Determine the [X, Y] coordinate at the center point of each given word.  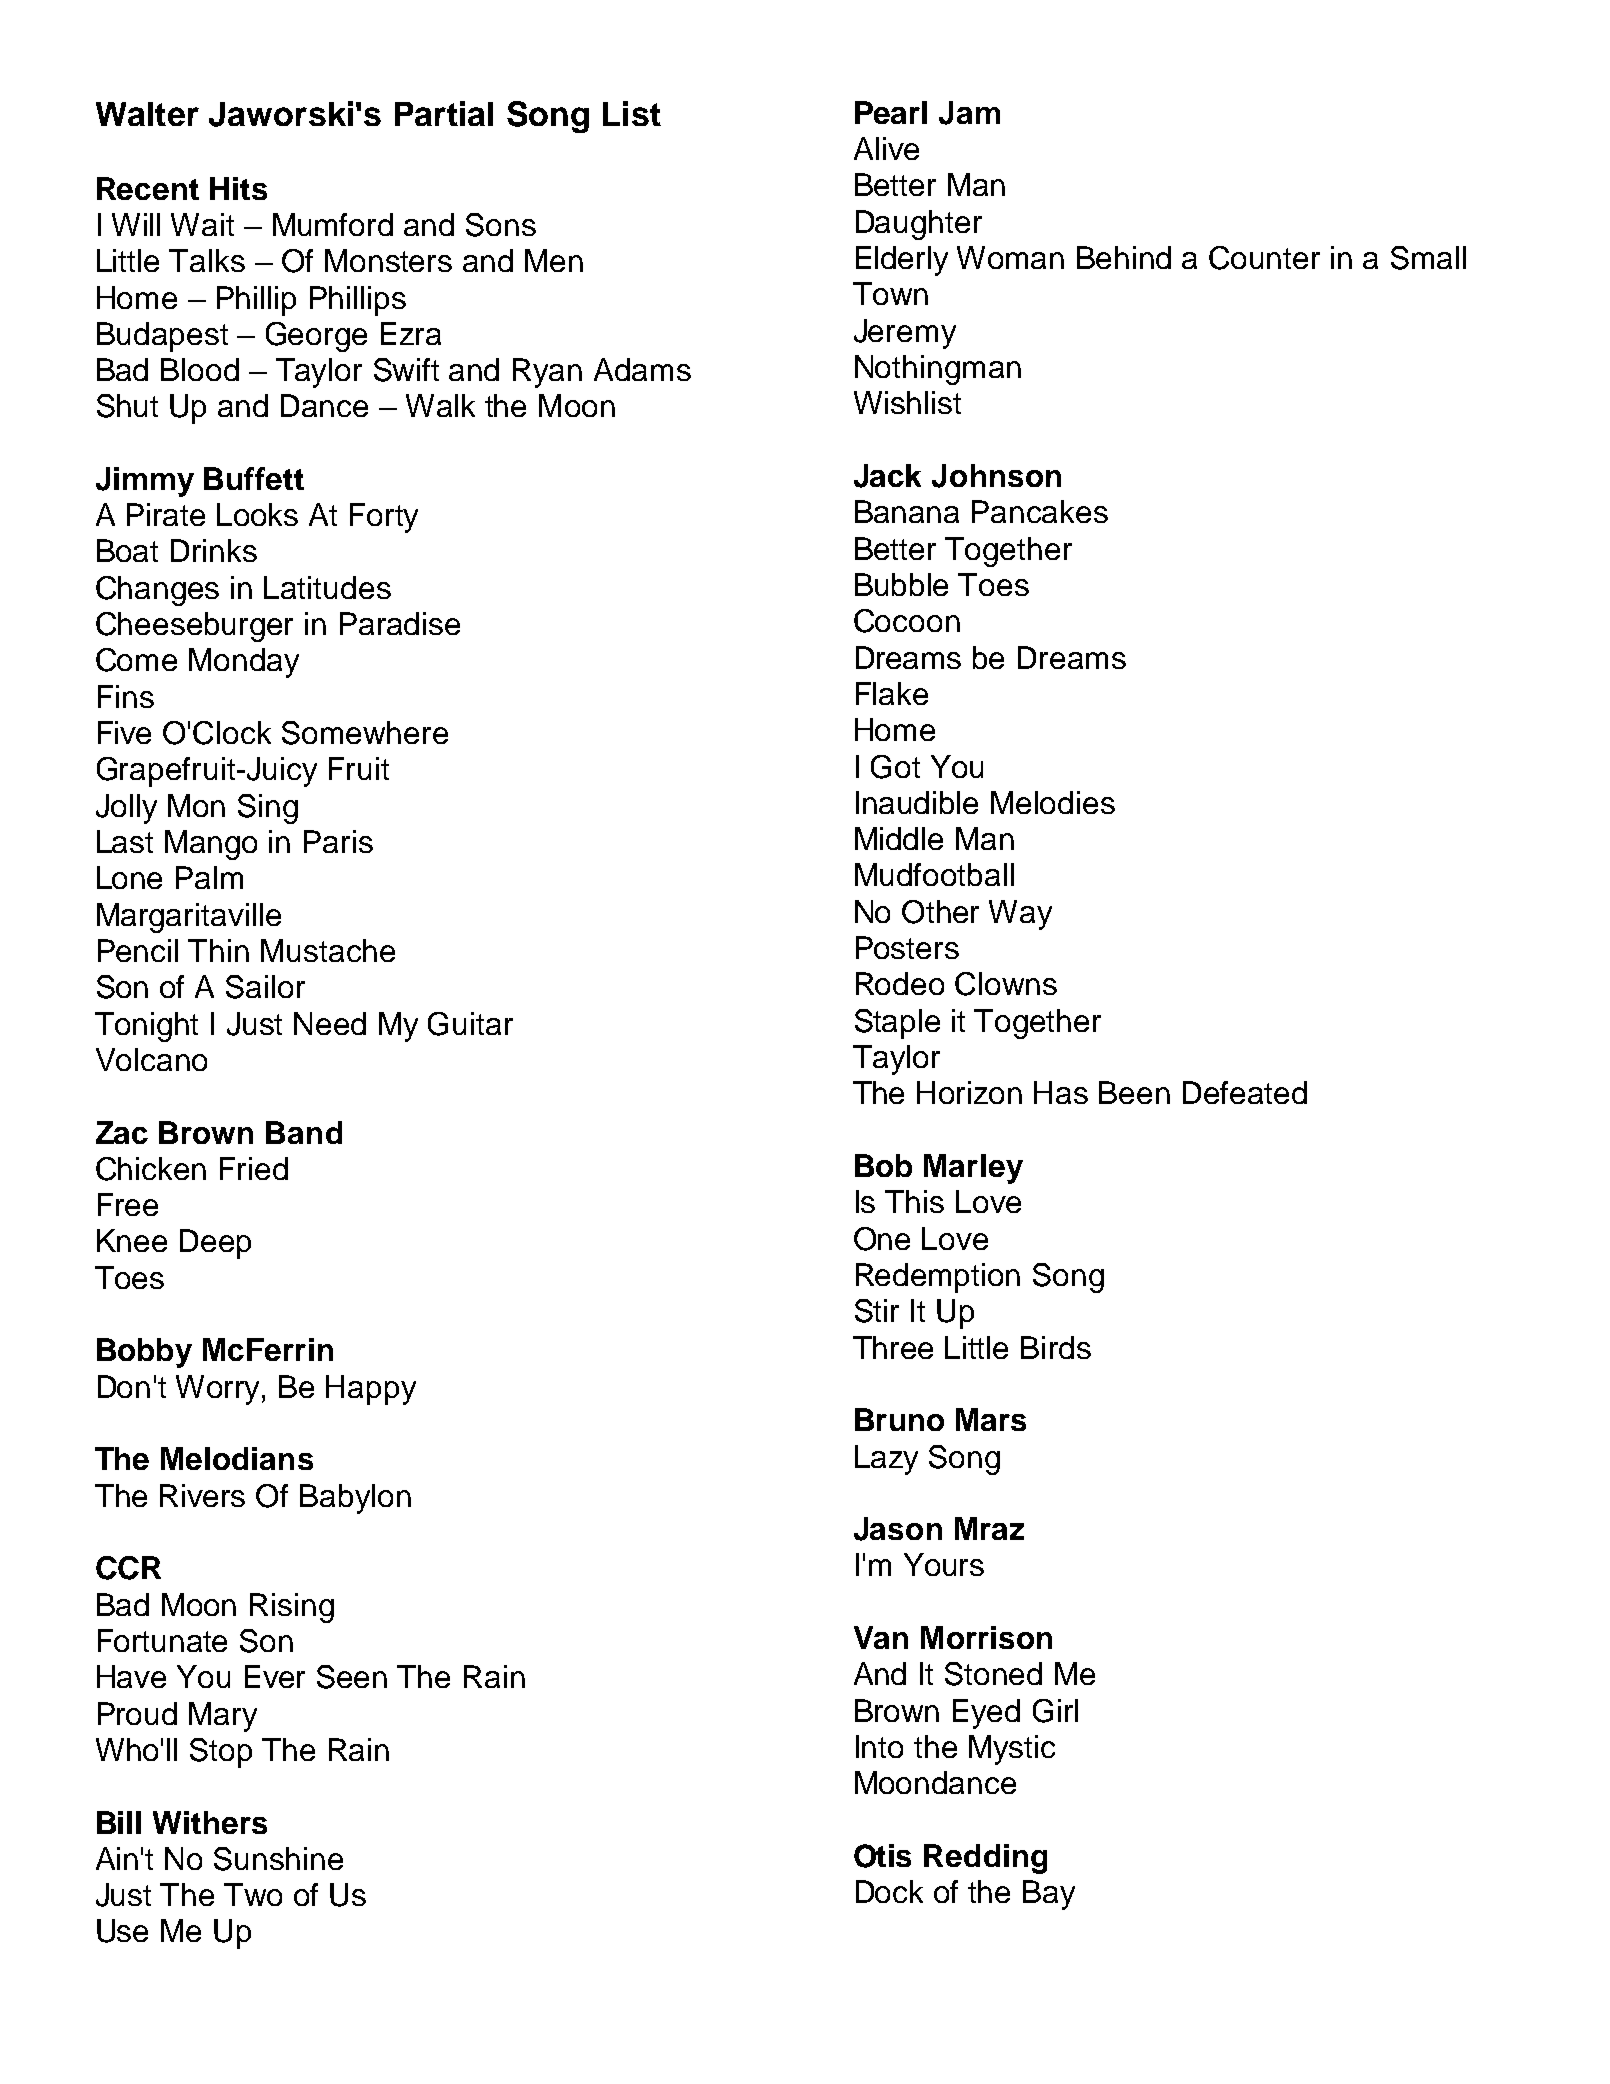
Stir [877, 1311]
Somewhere [365, 733]
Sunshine [278, 1859]
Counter [1264, 258]
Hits [238, 188]
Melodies [1053, 802]
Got [895, 767]
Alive [886, 148]
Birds [1056, 1347]
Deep [215, 1244]
